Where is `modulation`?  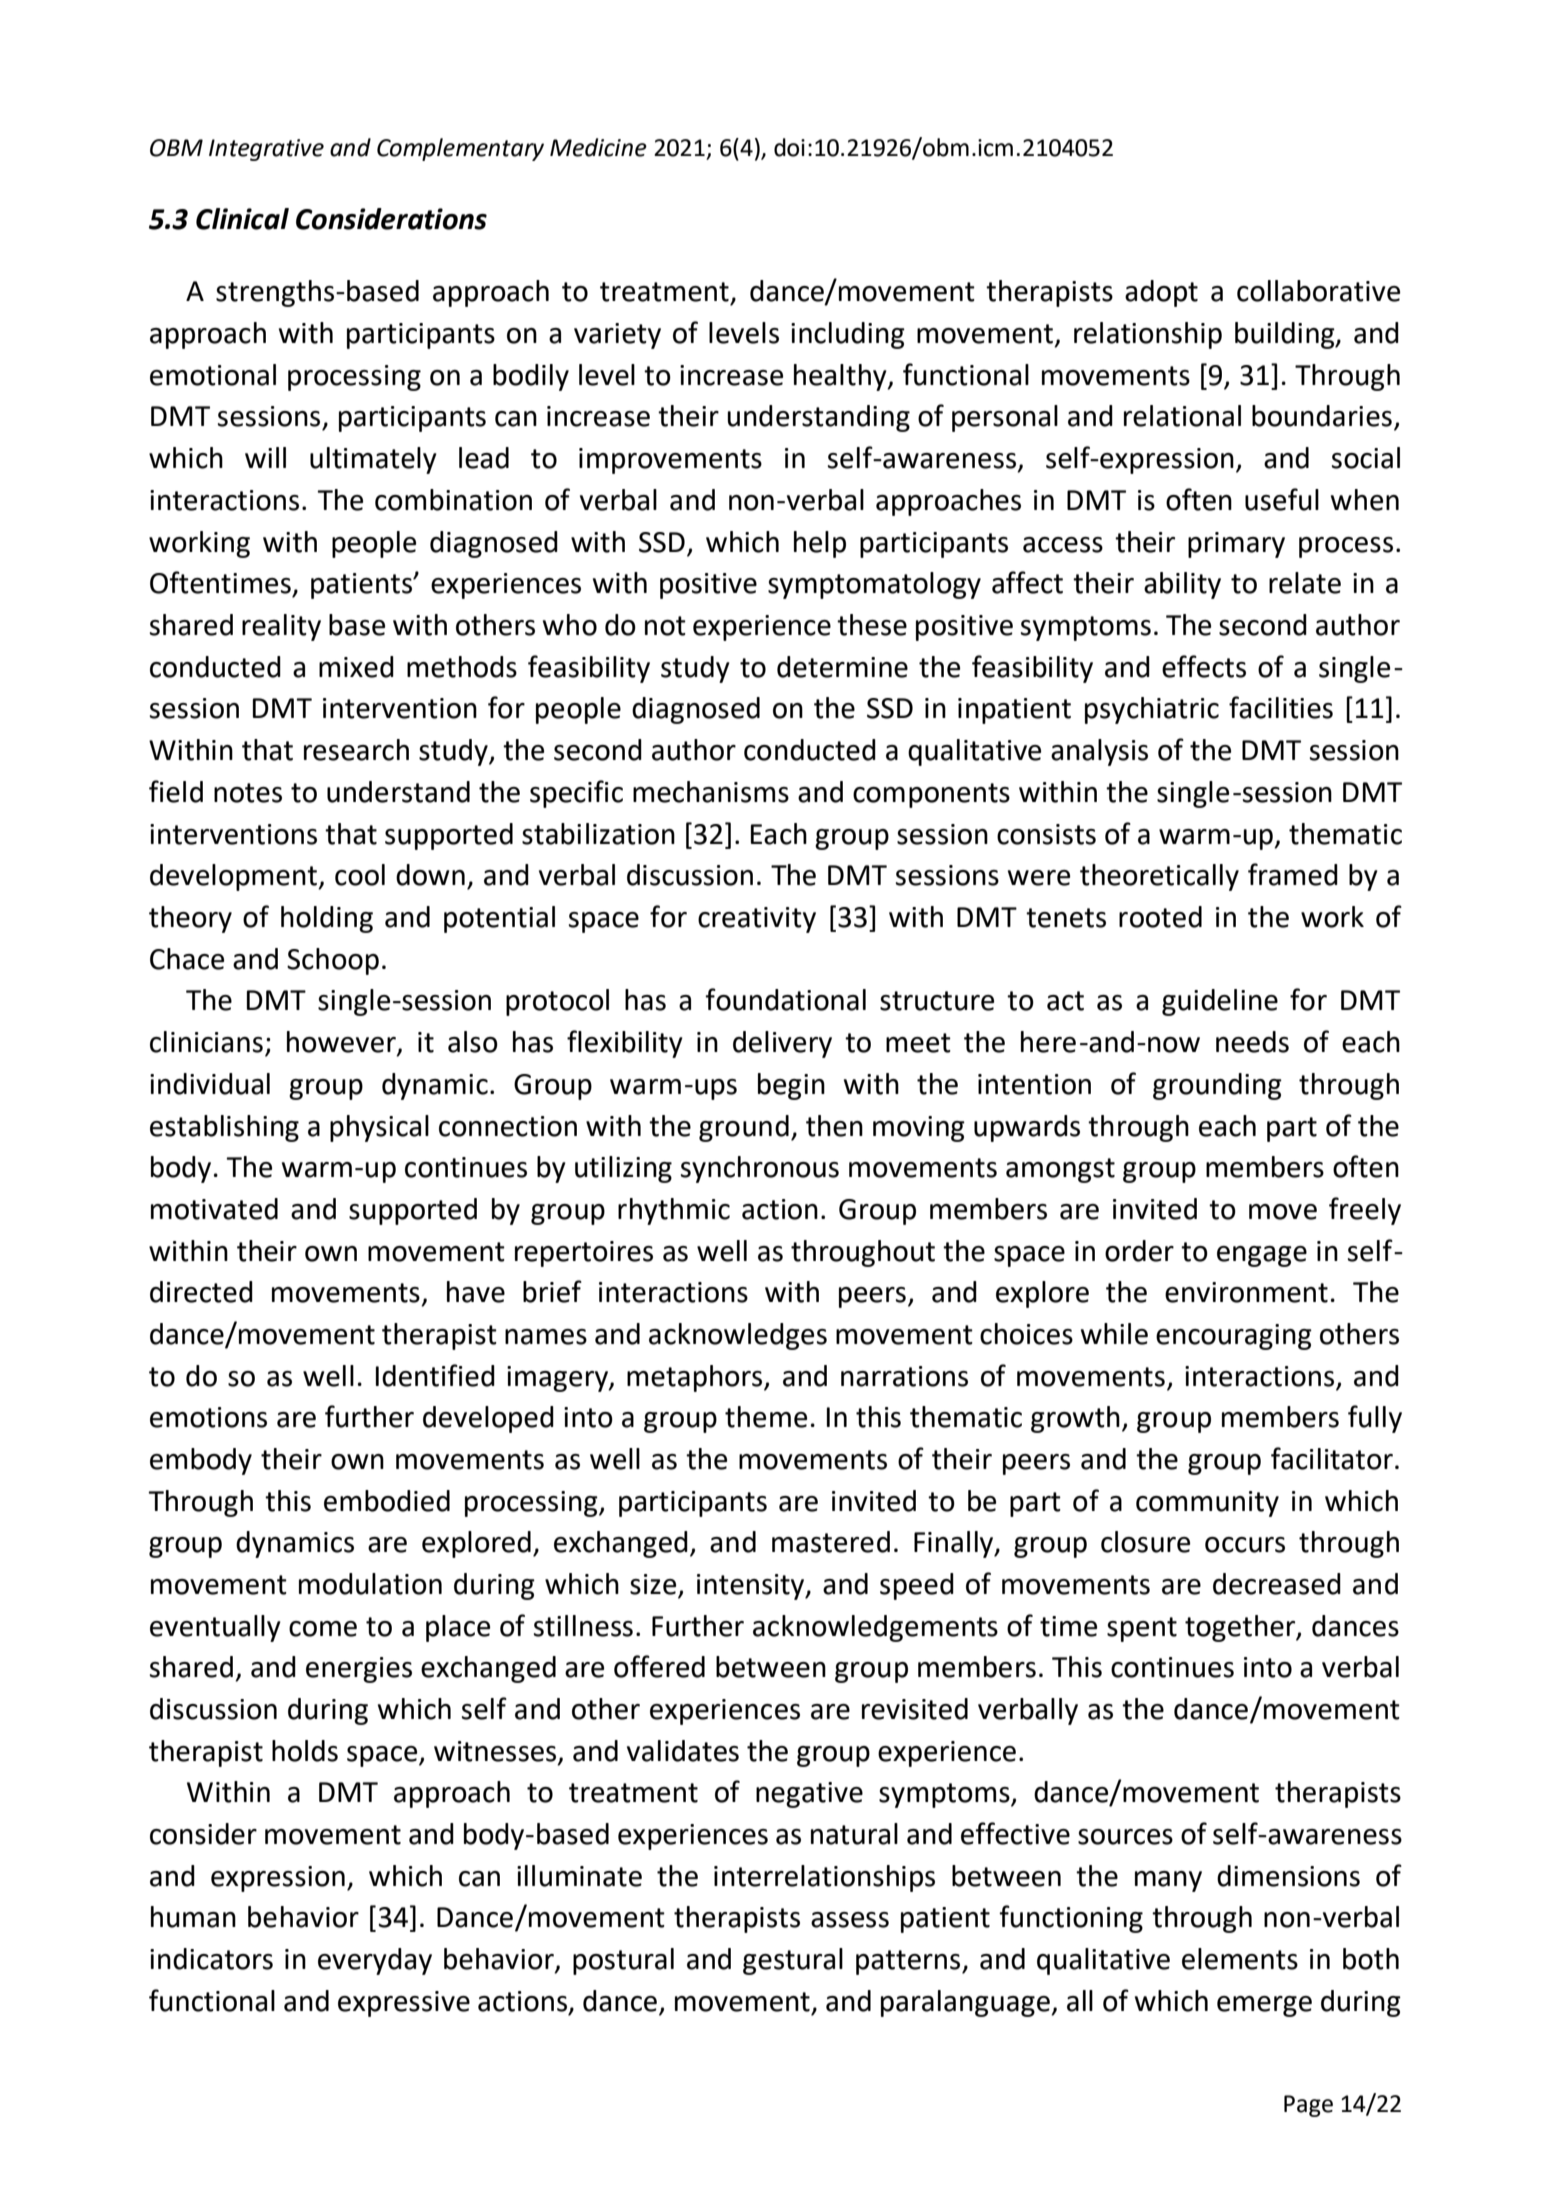
modulation is located at coordinates (370, 1584).
